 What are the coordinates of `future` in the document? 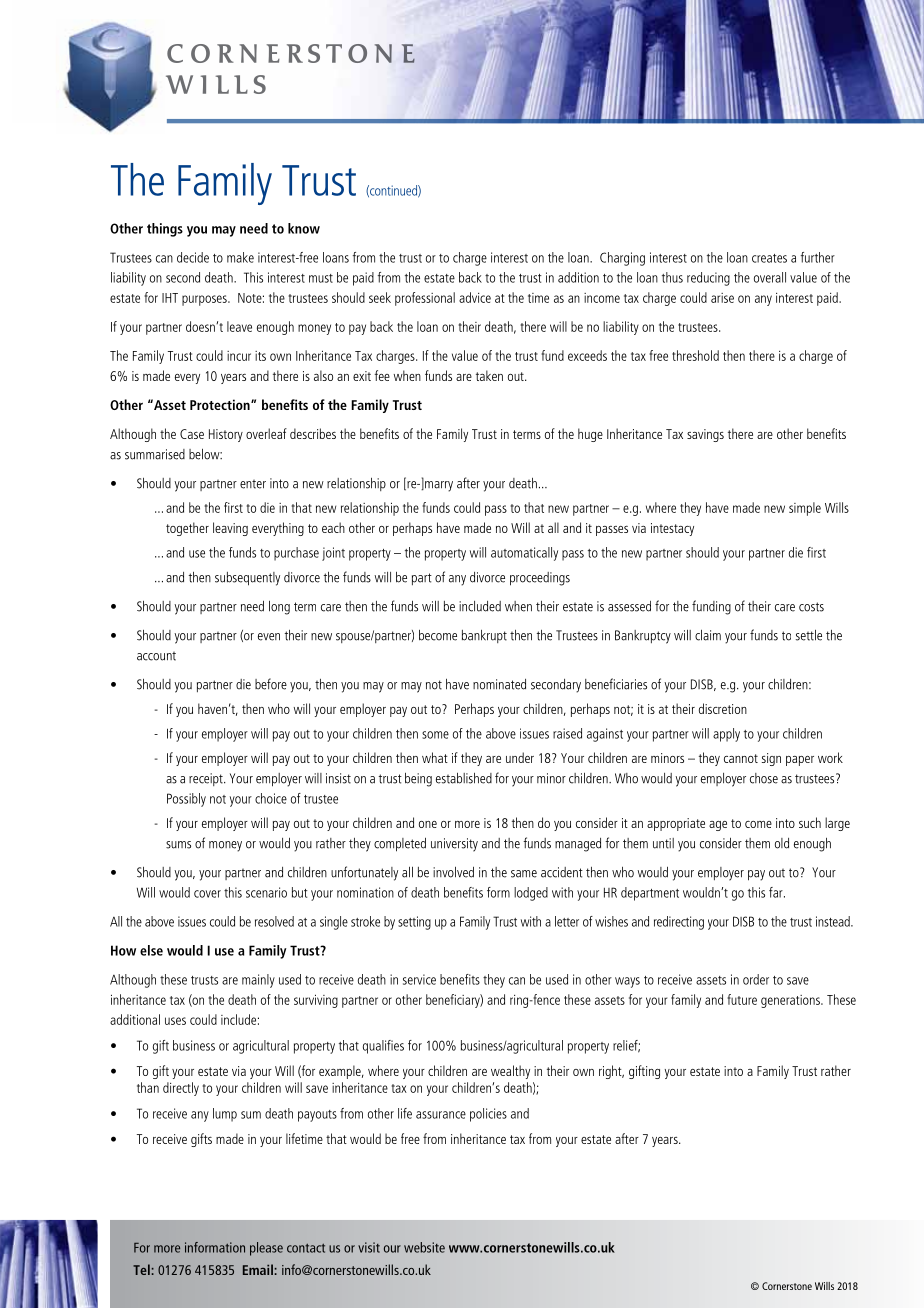 It's located at (742, 999).
